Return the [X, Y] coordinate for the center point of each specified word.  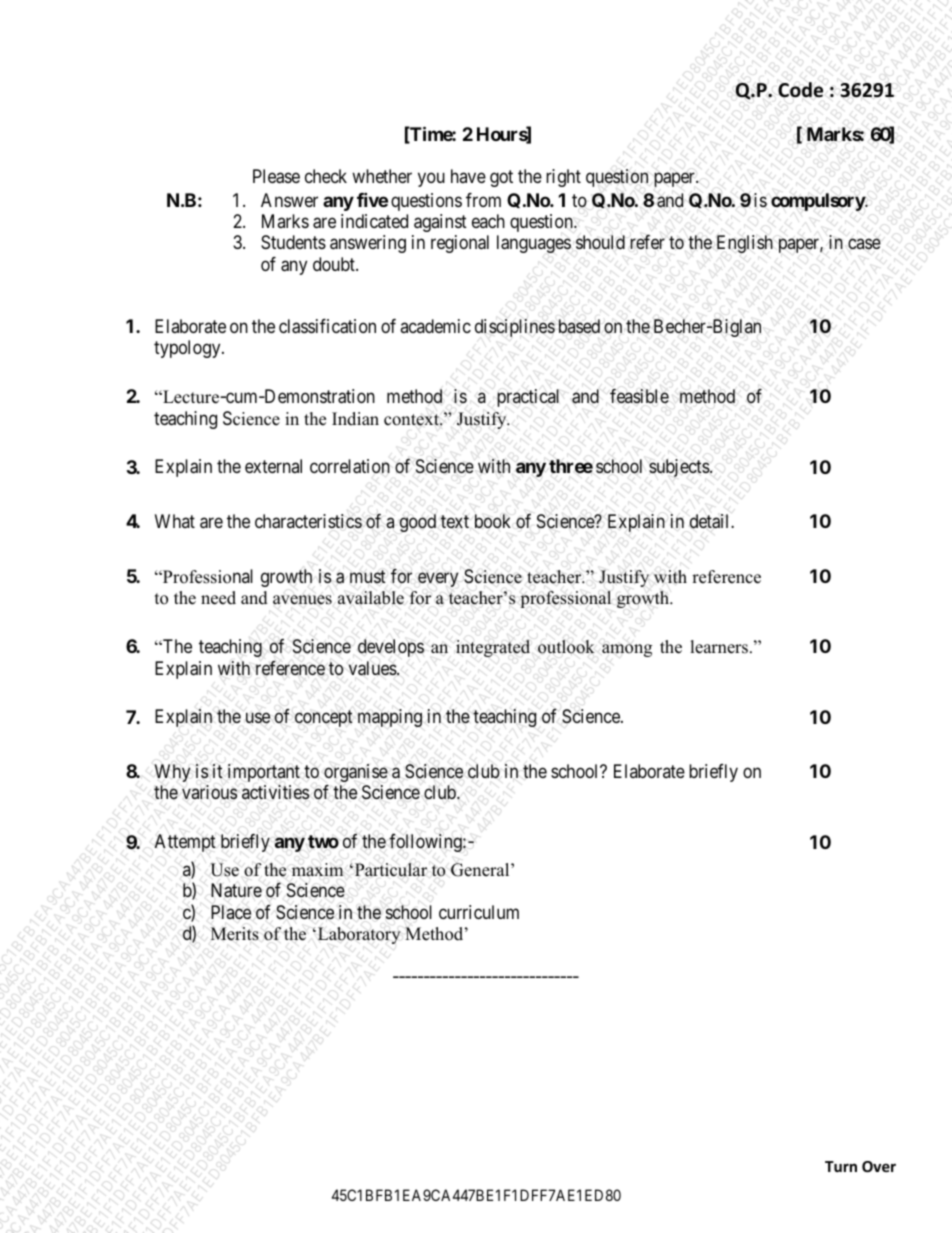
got [501, 178]
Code [800, 90]
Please [276, 176]
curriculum [479, 912]
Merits [235, 934]
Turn [841, 1166]
